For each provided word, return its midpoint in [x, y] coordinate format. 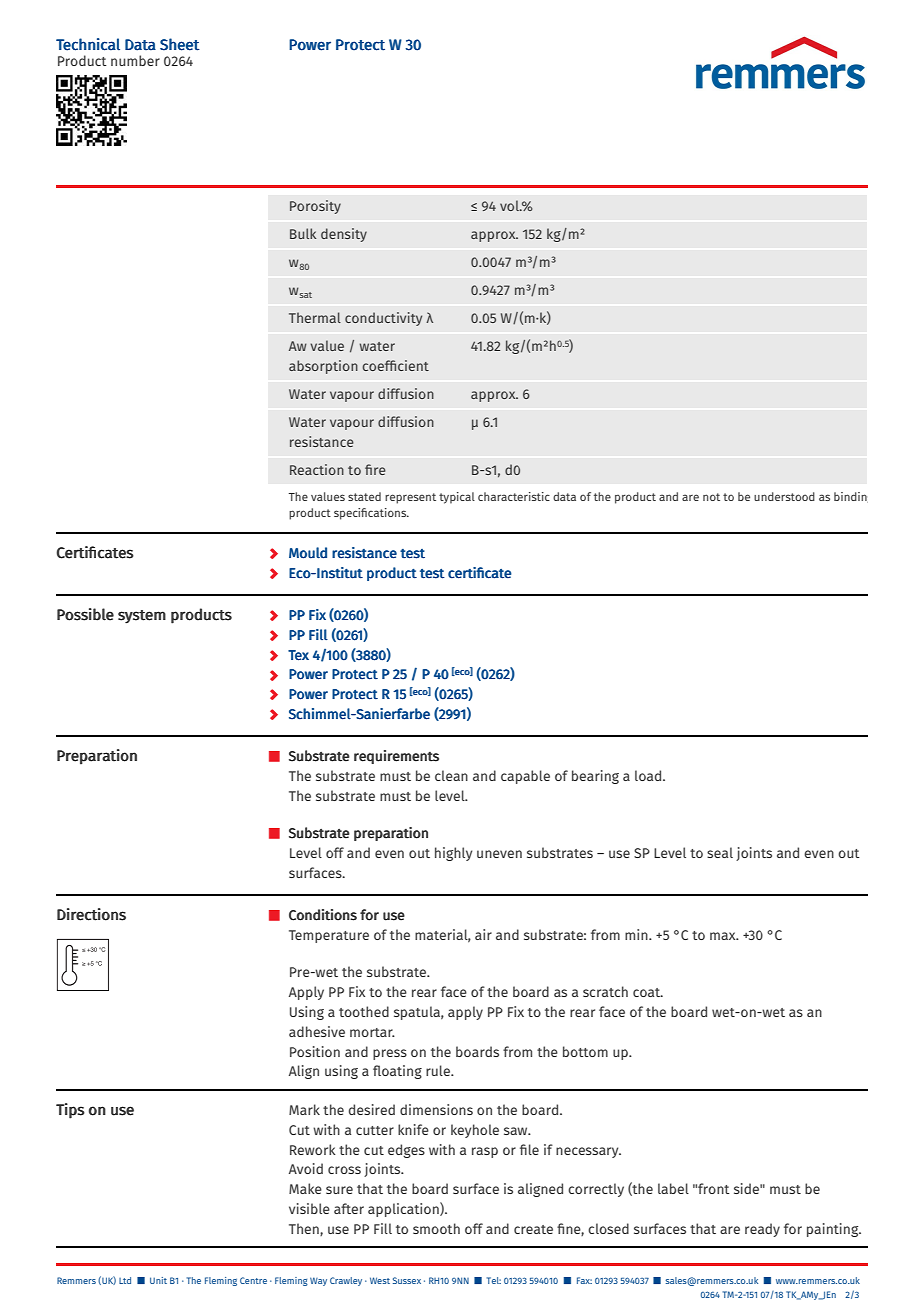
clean [451, 775]
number [135, 60]
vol [510, 205]
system [142, 616]
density [344, 235]
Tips [70, 1111]
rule [439, 1070]
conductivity [383, 319]
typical [457, 498]
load [649, 775]
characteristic [514, 496]
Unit [158, 1280]
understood [784, 496]
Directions [91, 914]
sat [306, 295]
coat [648, 992]
